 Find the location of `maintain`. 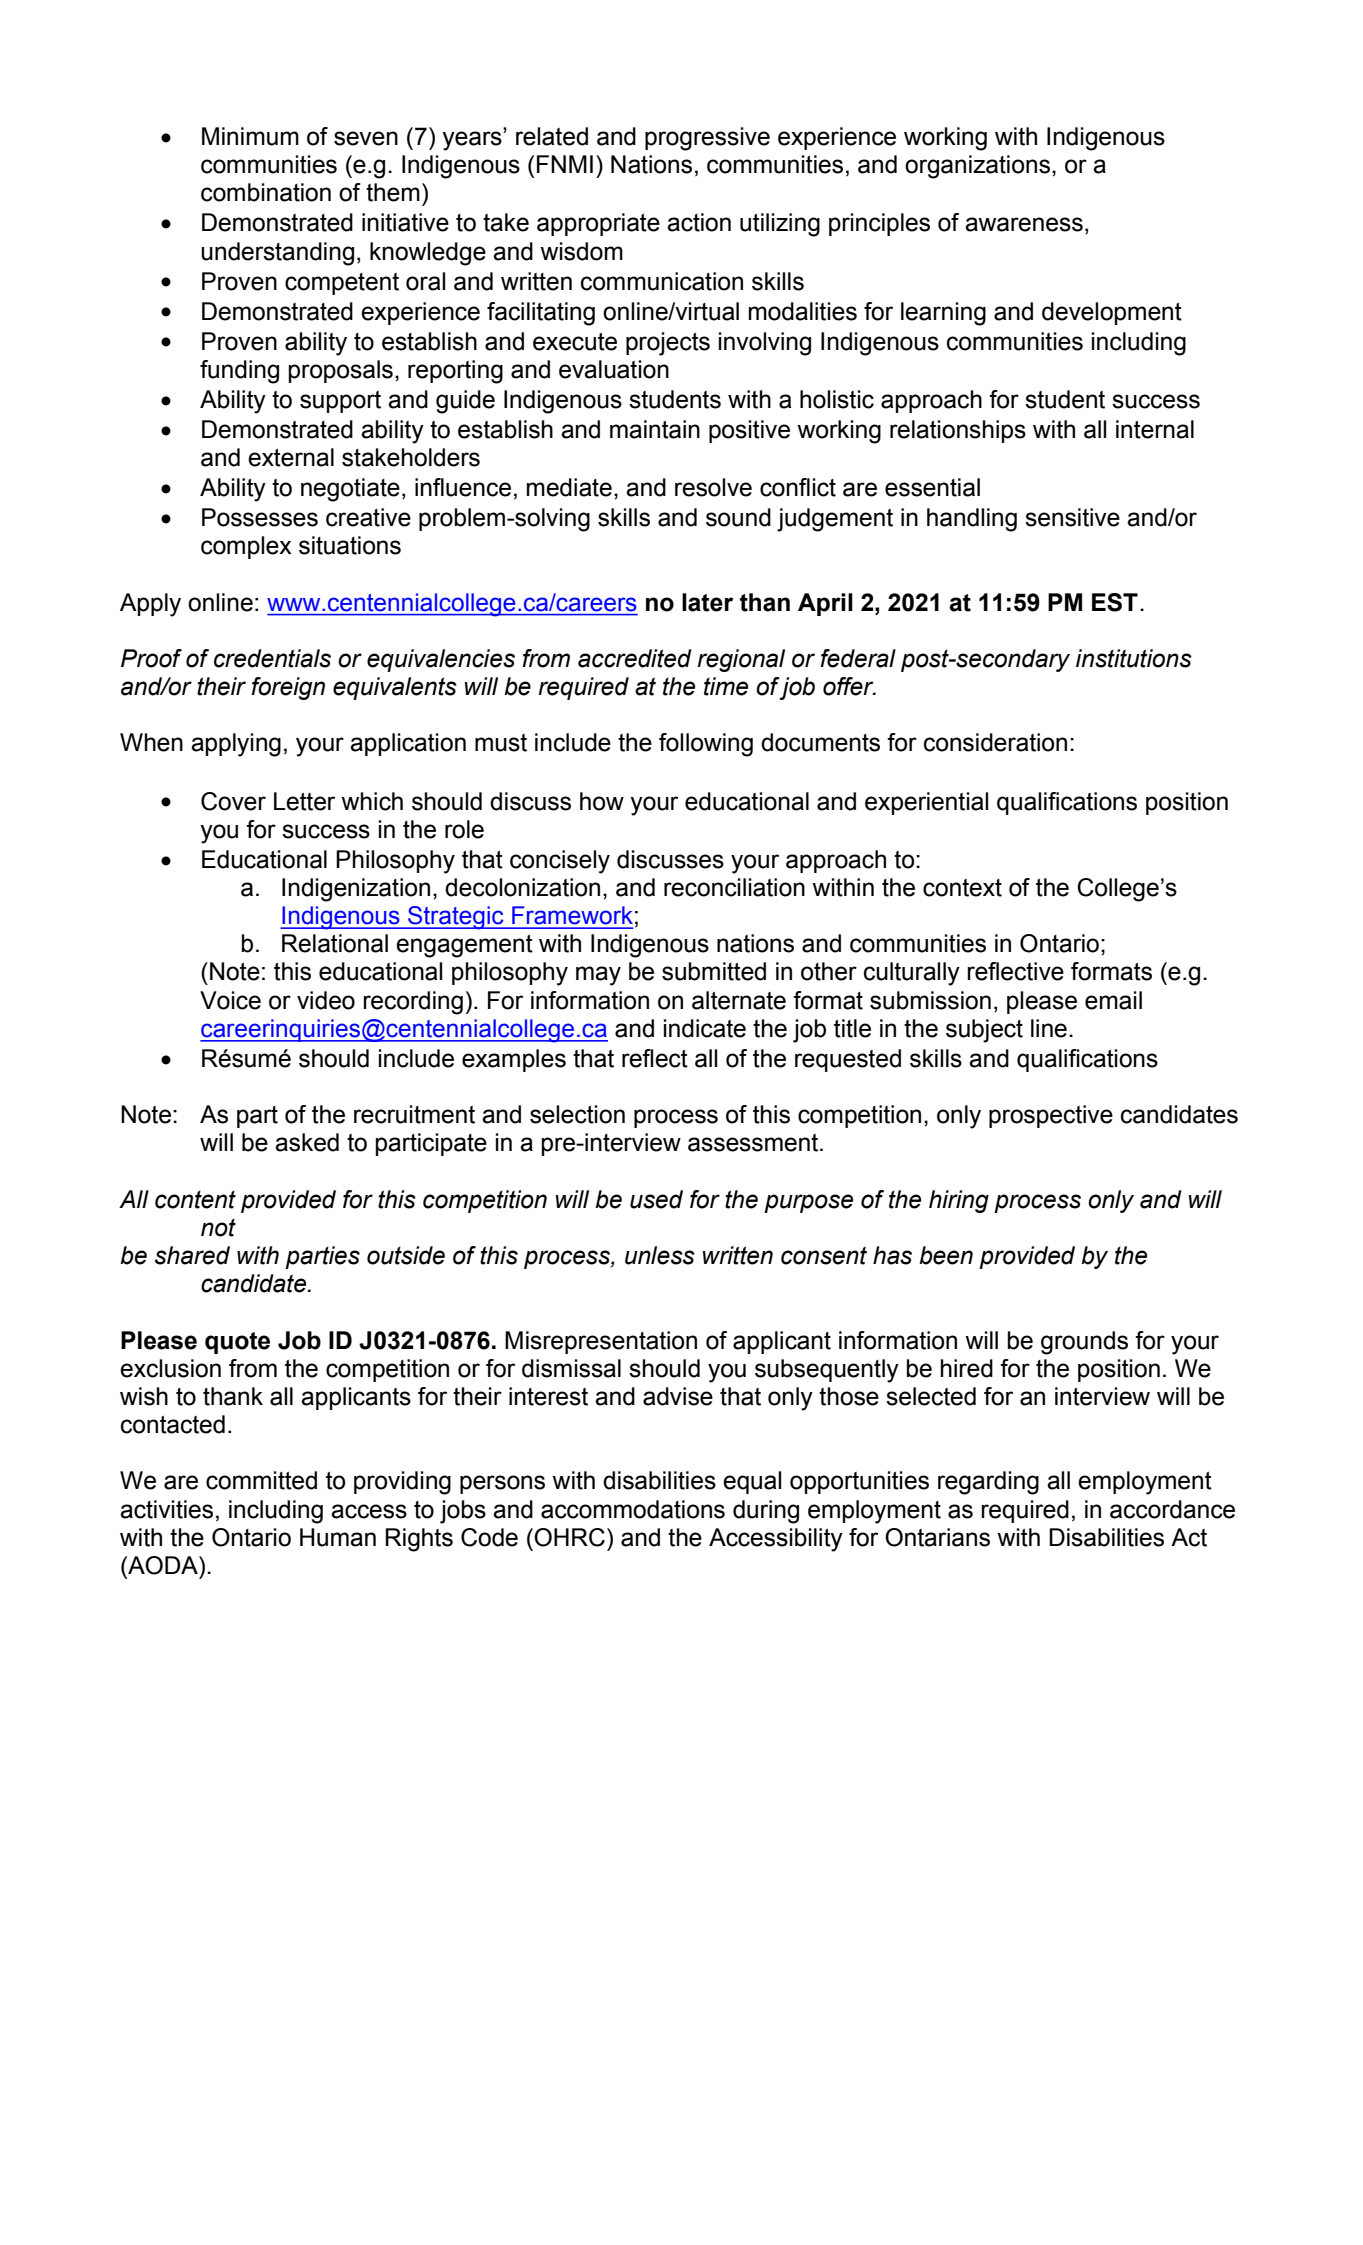

maintain is located at coordinates (655, 429).
